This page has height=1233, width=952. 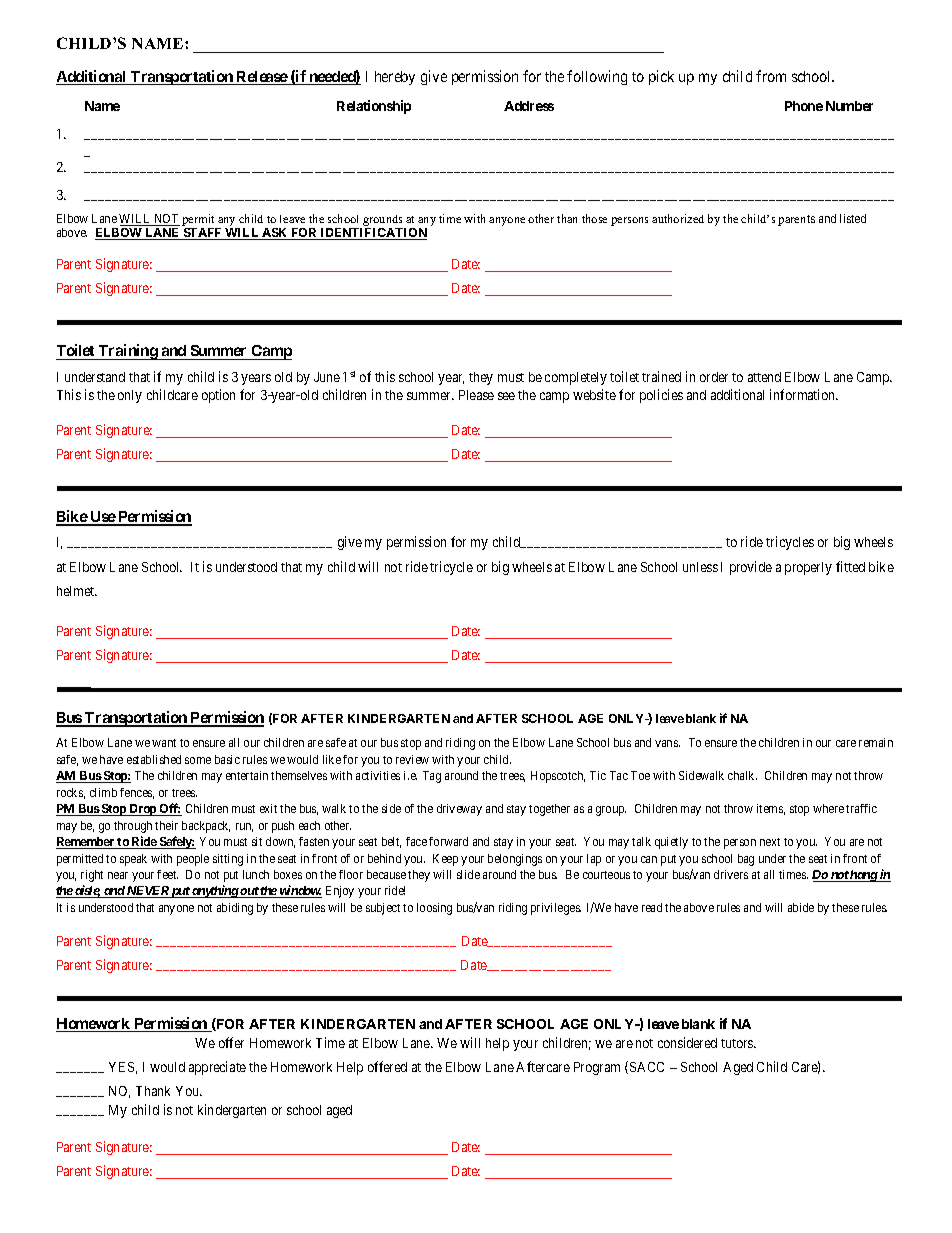 I want to click on Release, so click(x=262, y=78).
